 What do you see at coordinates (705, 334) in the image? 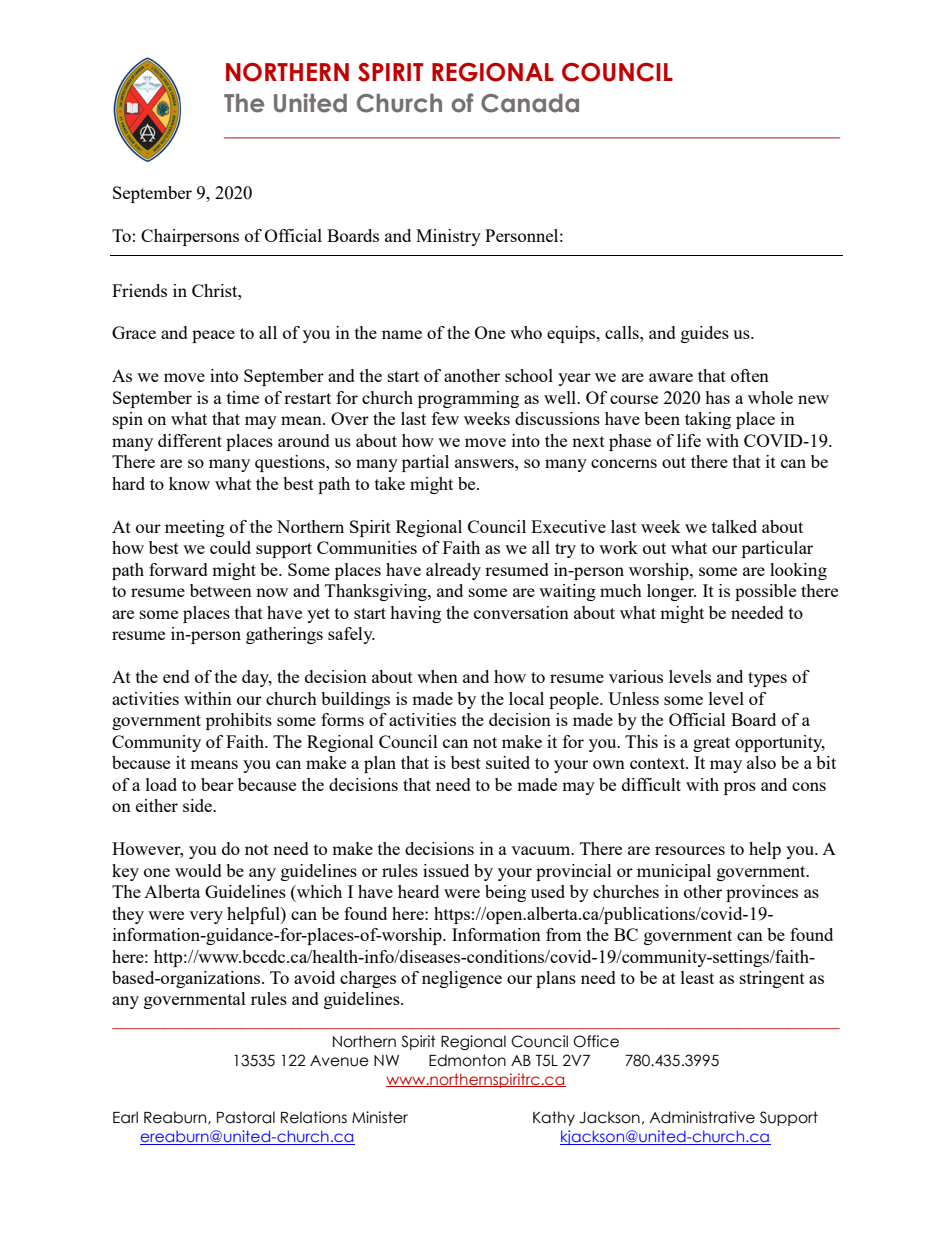
I see `guides` at bounding box center [705, 334].
